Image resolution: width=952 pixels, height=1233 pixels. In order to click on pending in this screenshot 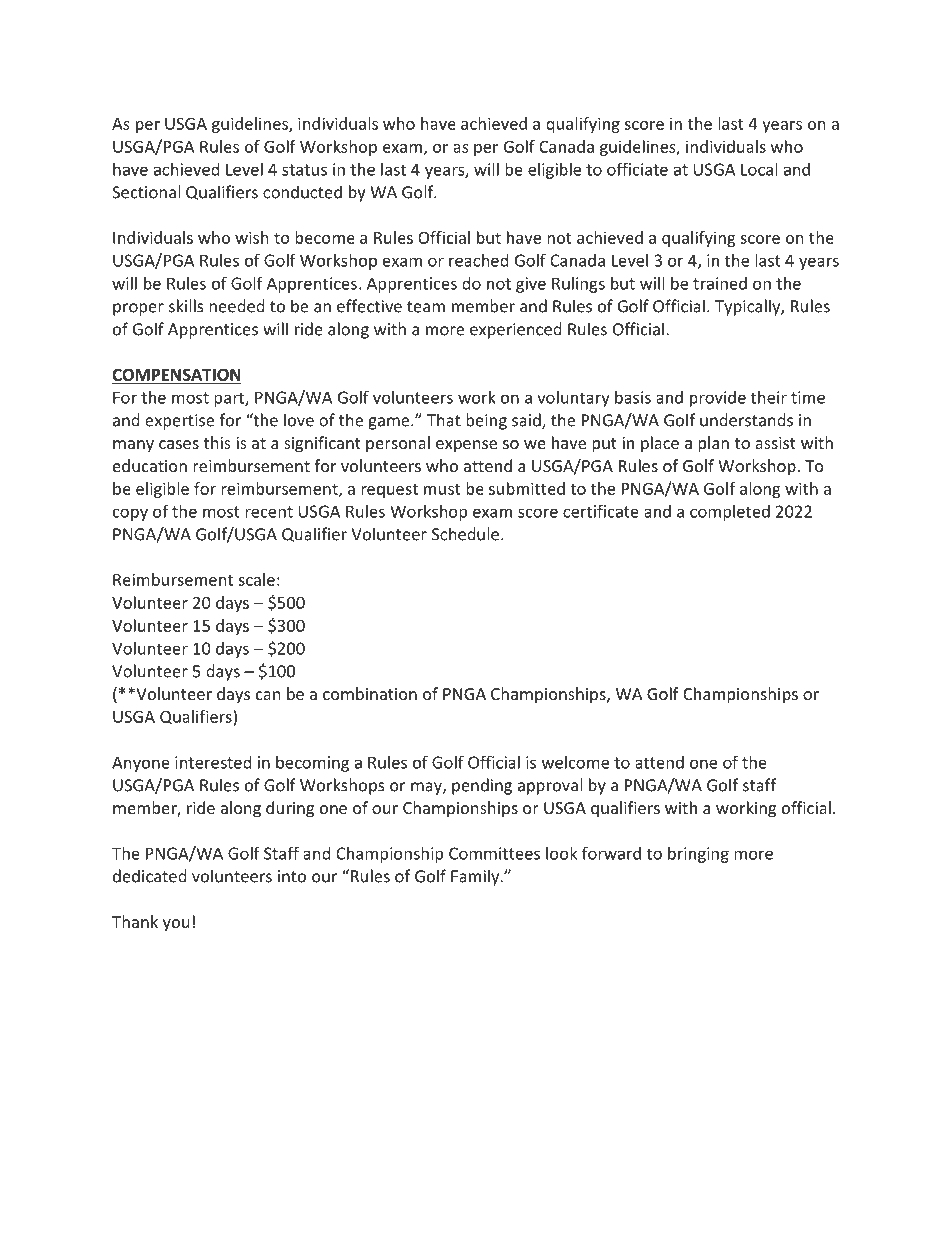, I will do `click(482, 786)`.
